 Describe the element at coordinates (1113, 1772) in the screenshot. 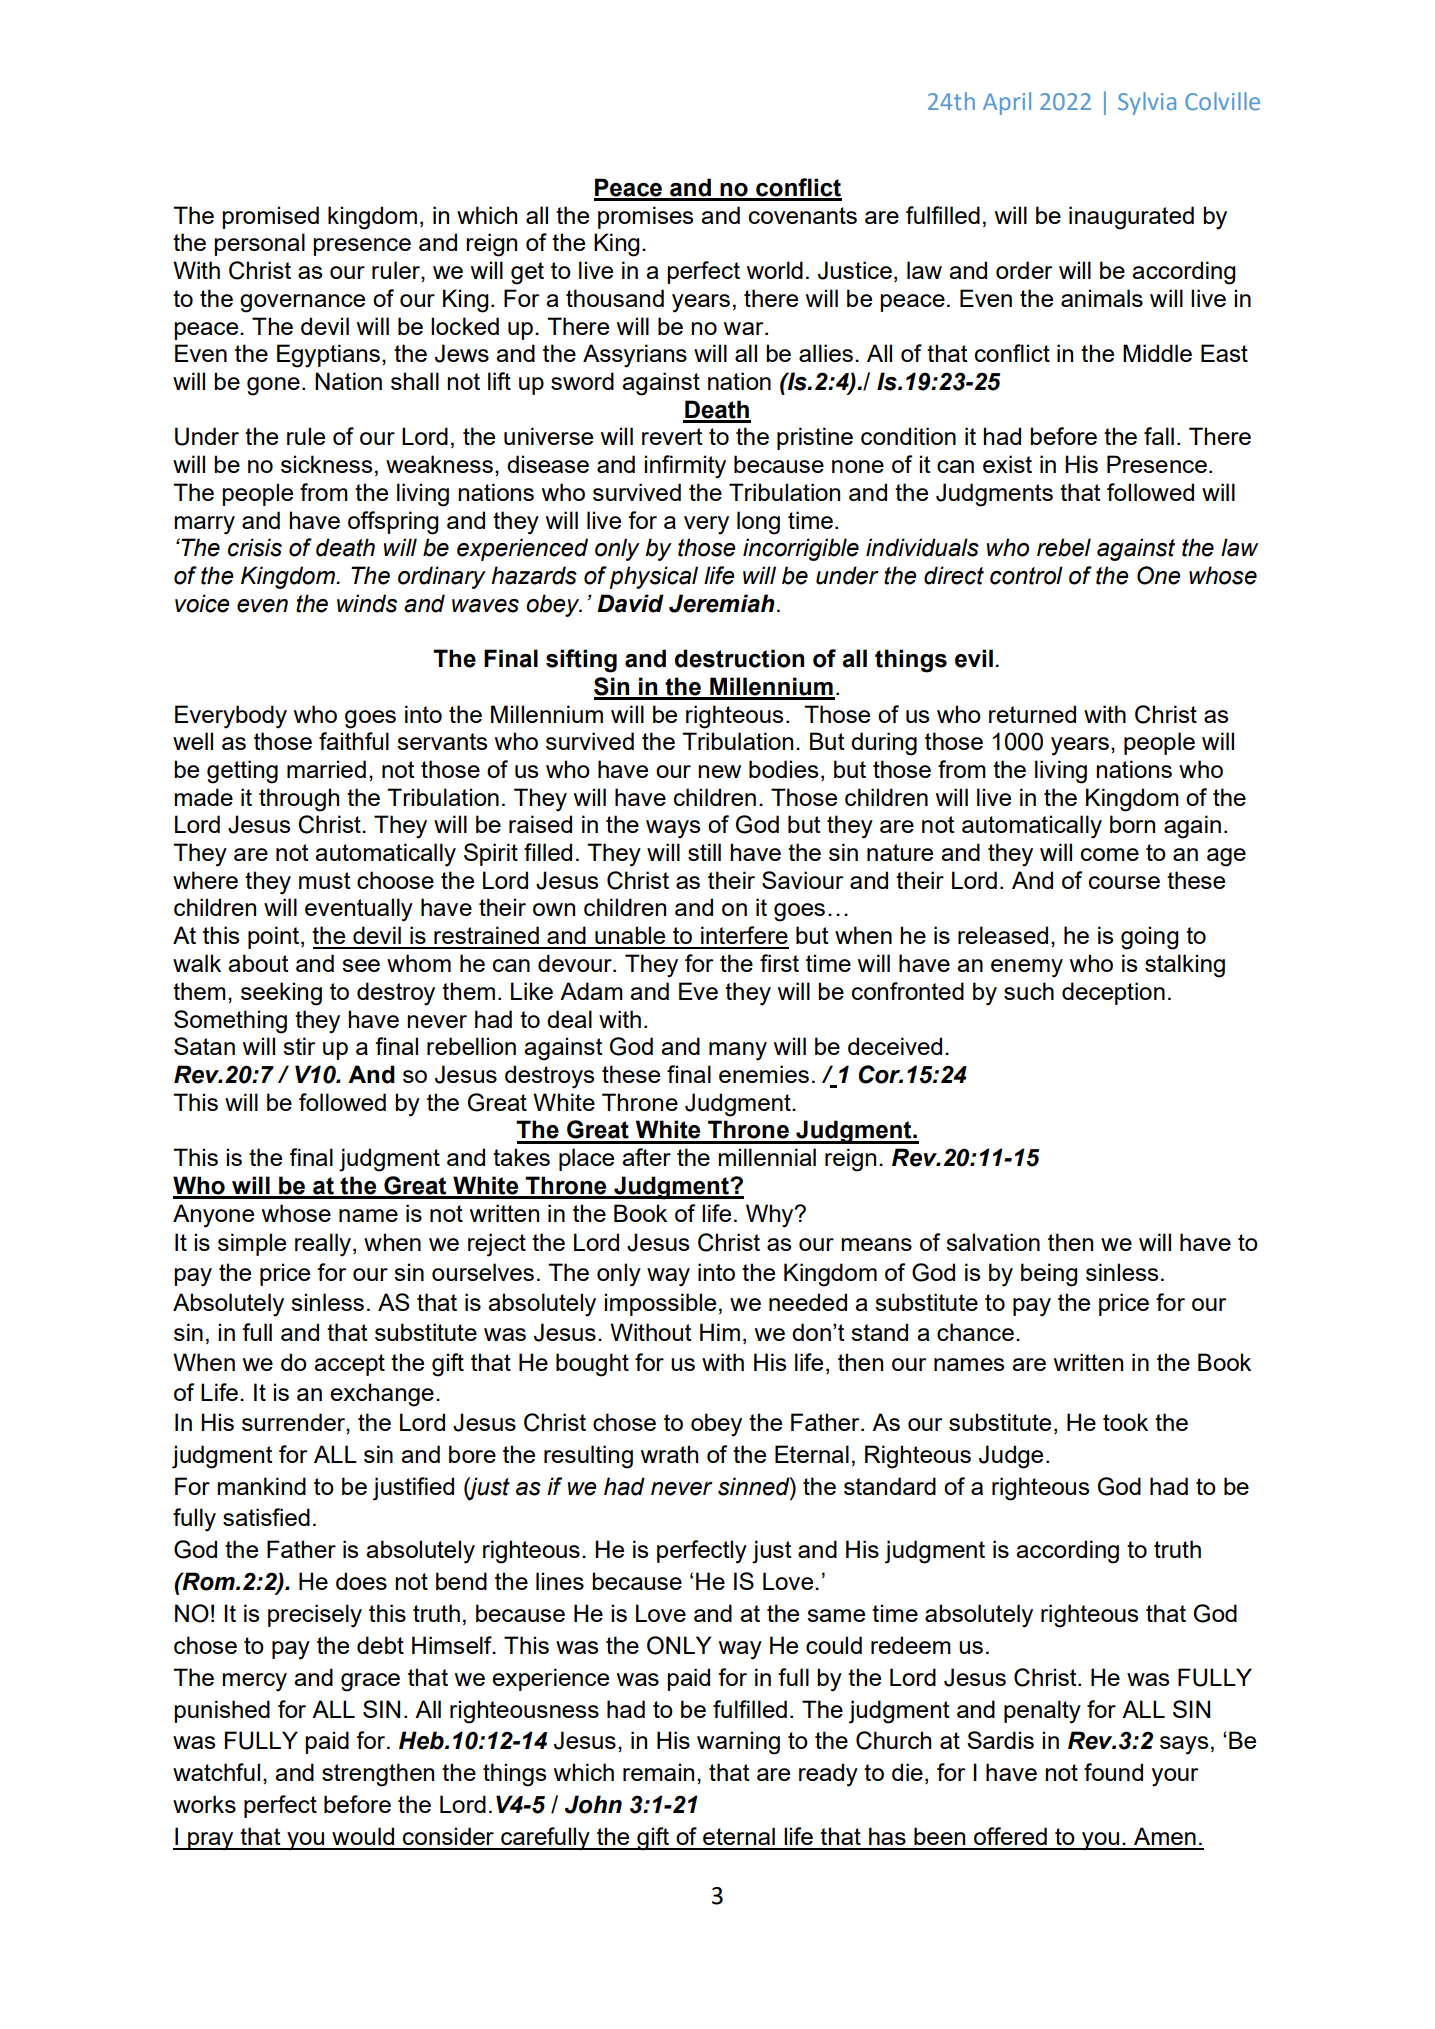

I see `found` at that location.
